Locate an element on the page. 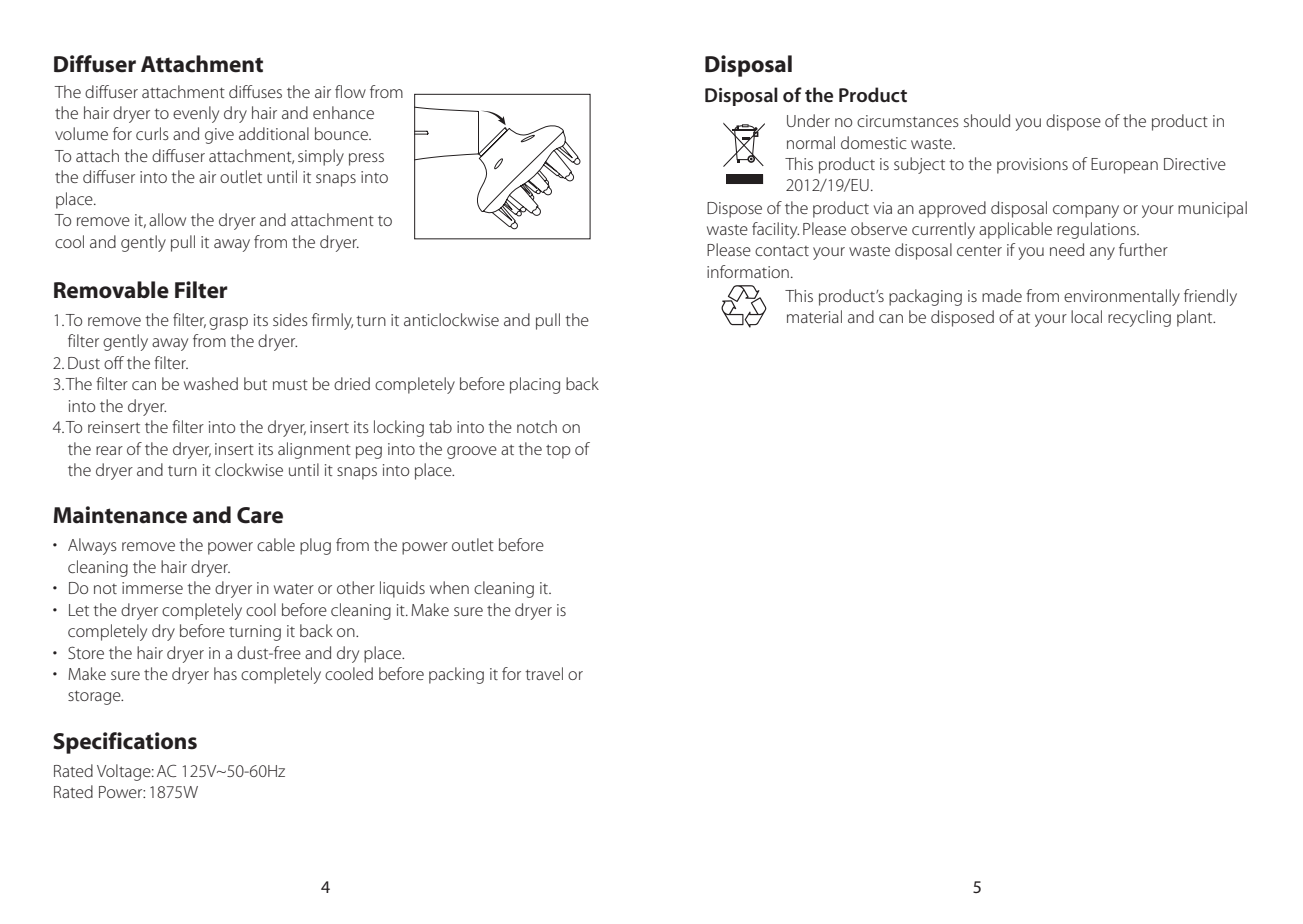 Image resolution: width=1303 pixels, height=924 pixels. immerse is located at coordinates (152, 588).
